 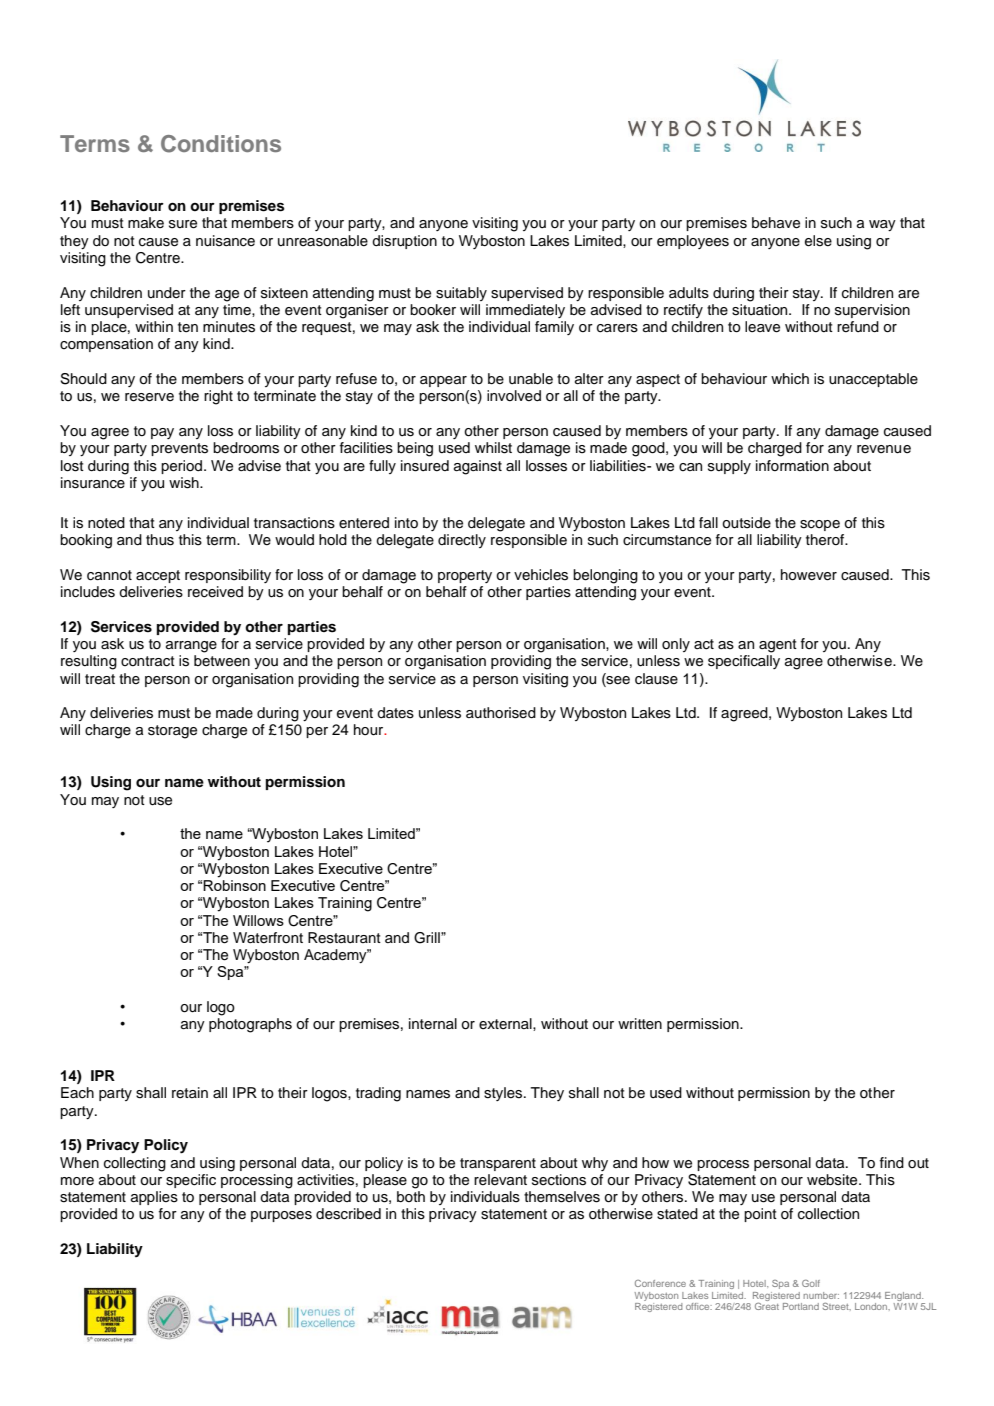 What do you see at coordinates (154, 1198) in the screenshot?
I see `applies` at bounding box center [154, 1198].
